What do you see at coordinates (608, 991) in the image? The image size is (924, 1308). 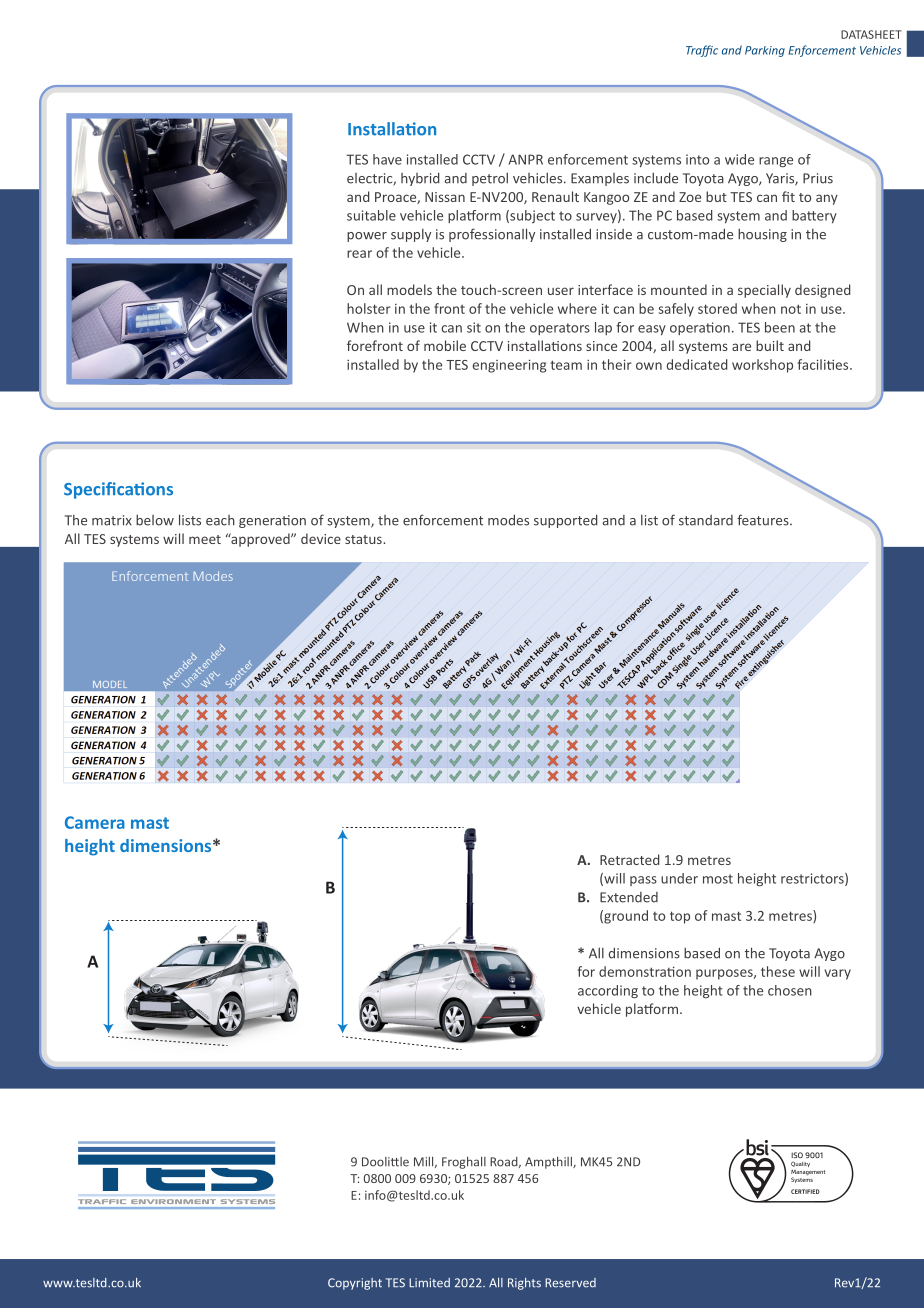 I see `according` at bounding box center [608, 991].
